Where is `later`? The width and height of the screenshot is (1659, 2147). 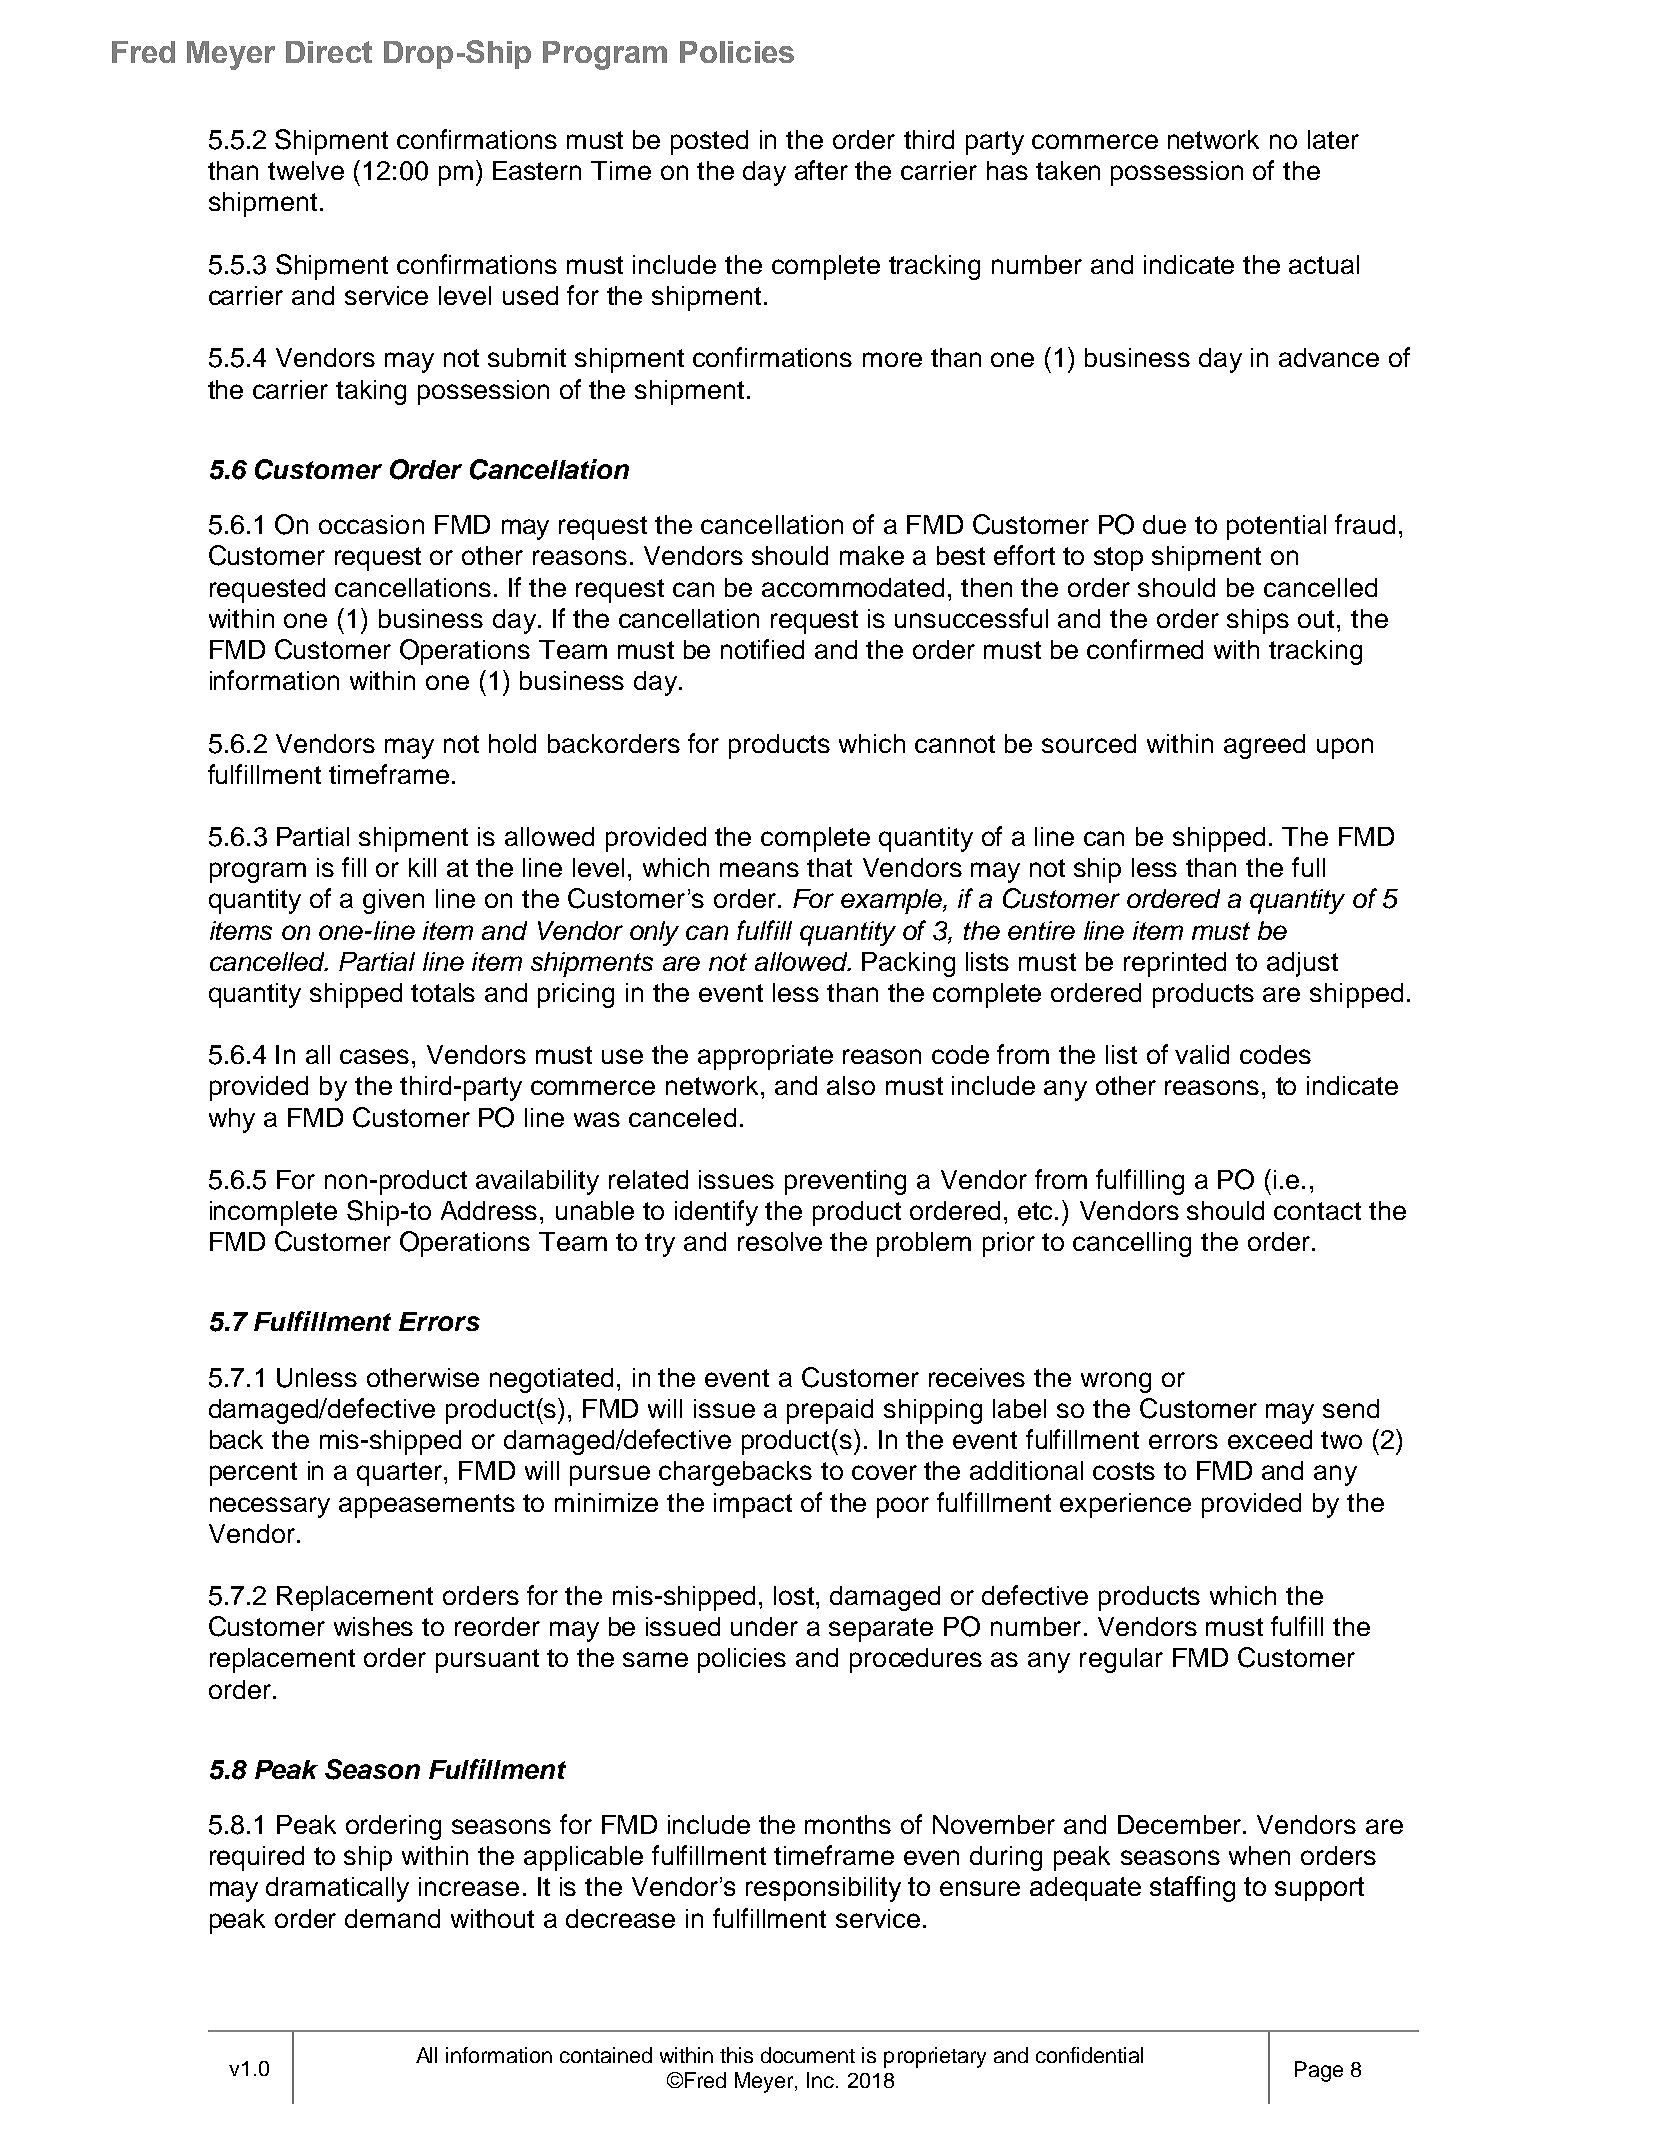
later is located at coordinates (1333, 139).
